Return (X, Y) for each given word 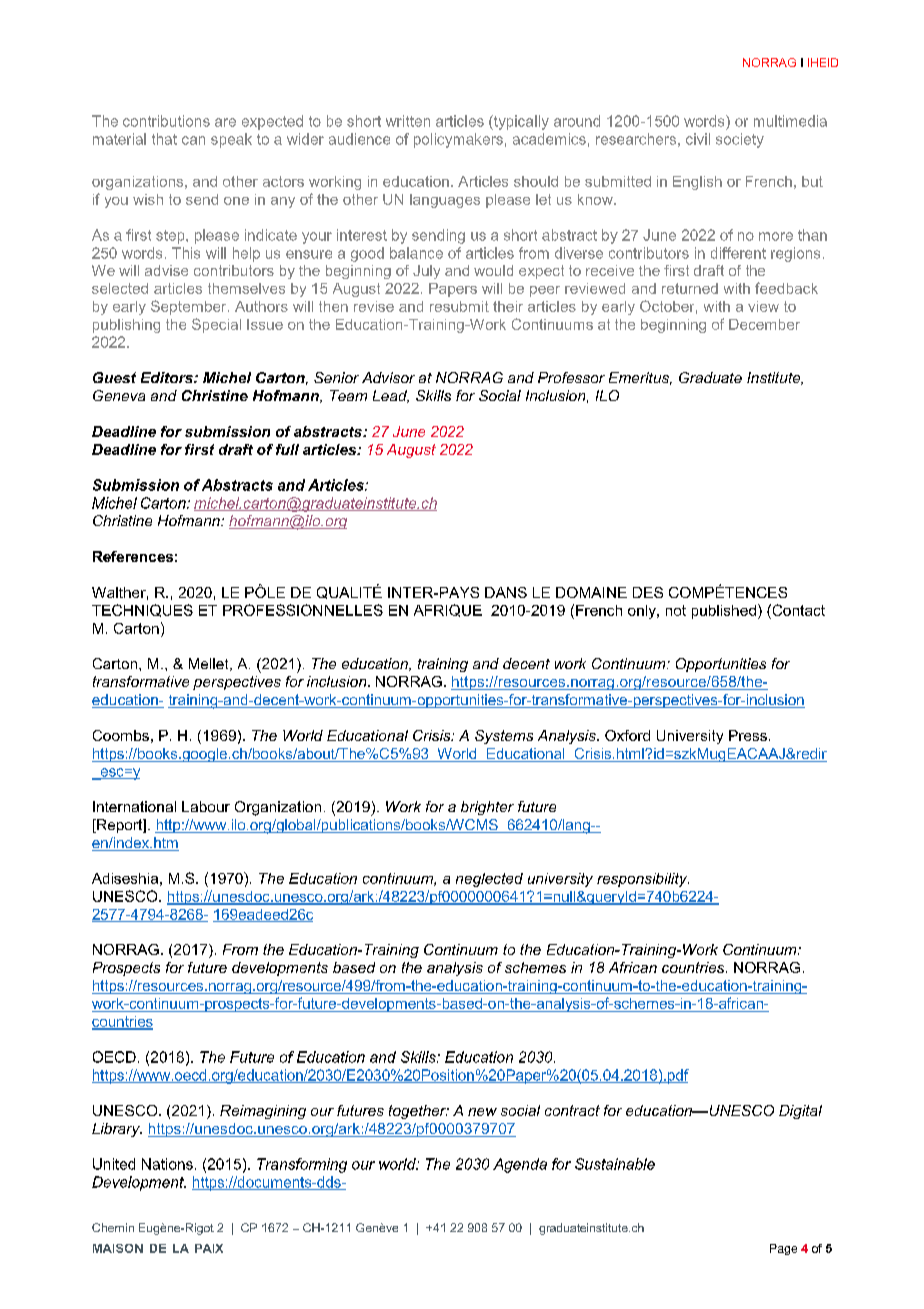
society (740, 140)
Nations (167, 1164)
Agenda (520, 1165)
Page (783, 1249)
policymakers (458, 140)
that (164, 139)
